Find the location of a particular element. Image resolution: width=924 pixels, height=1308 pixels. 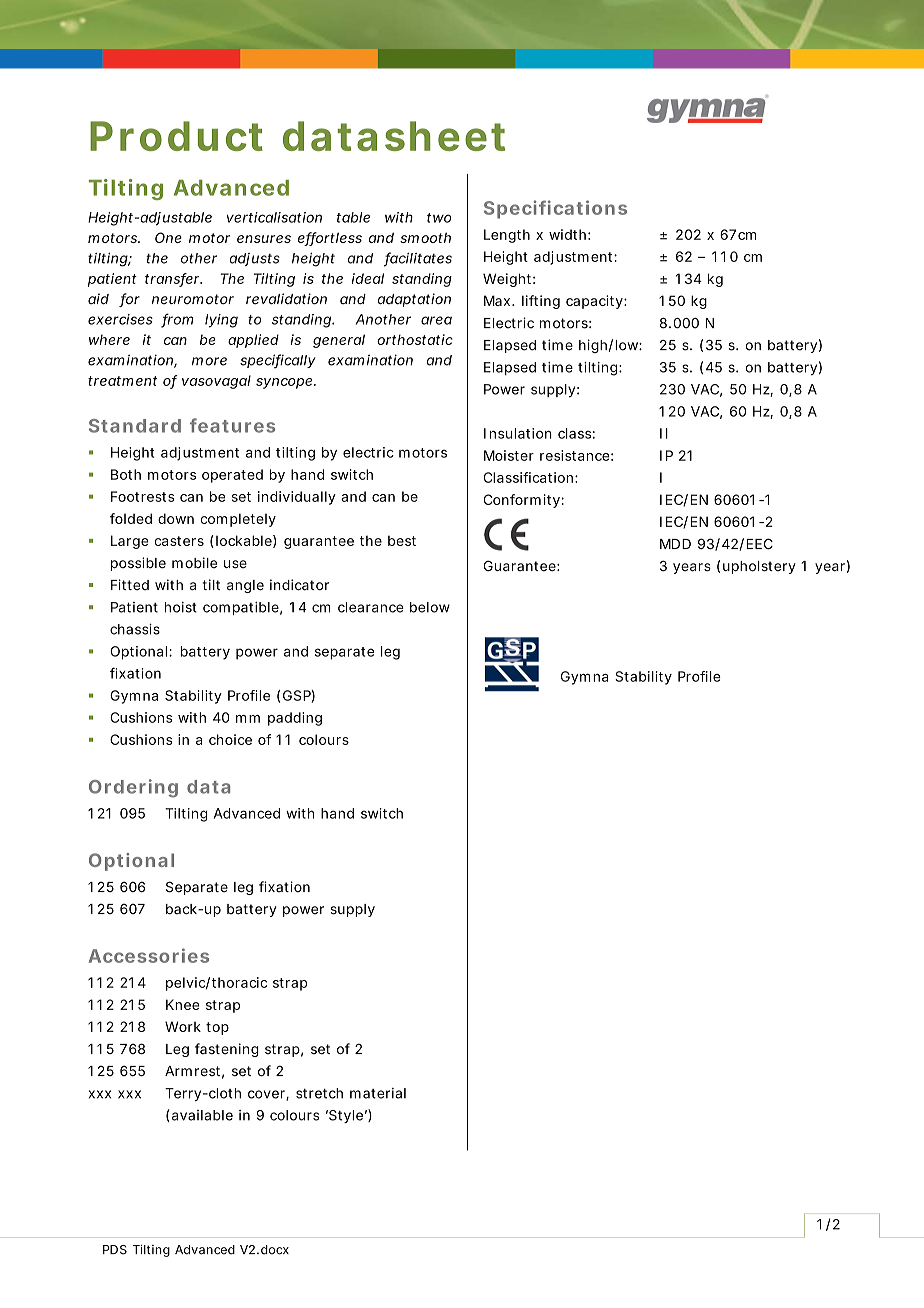

two is located at coordinates (439, 218).
